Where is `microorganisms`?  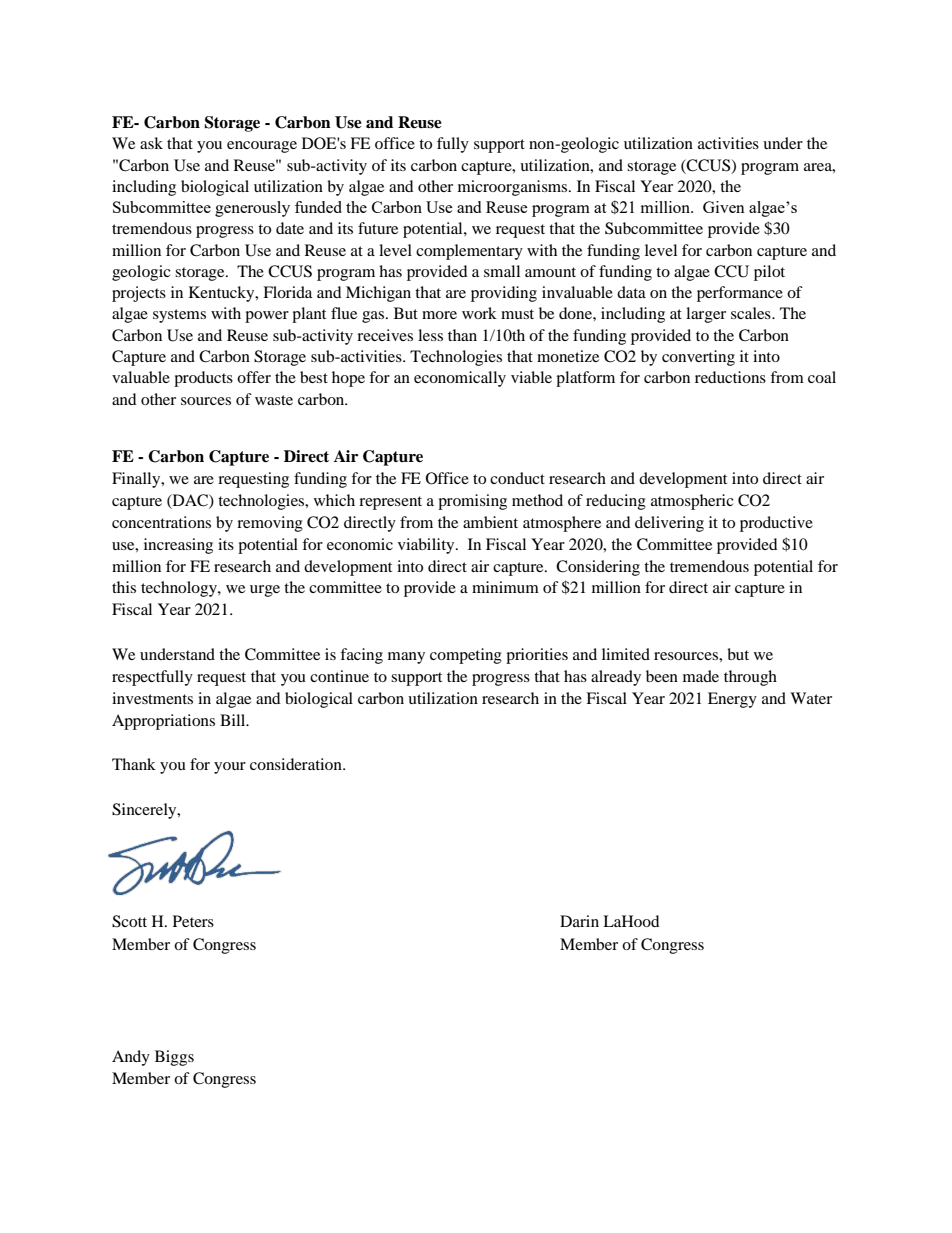 microorganisms is located at coordinates (514, 188).
